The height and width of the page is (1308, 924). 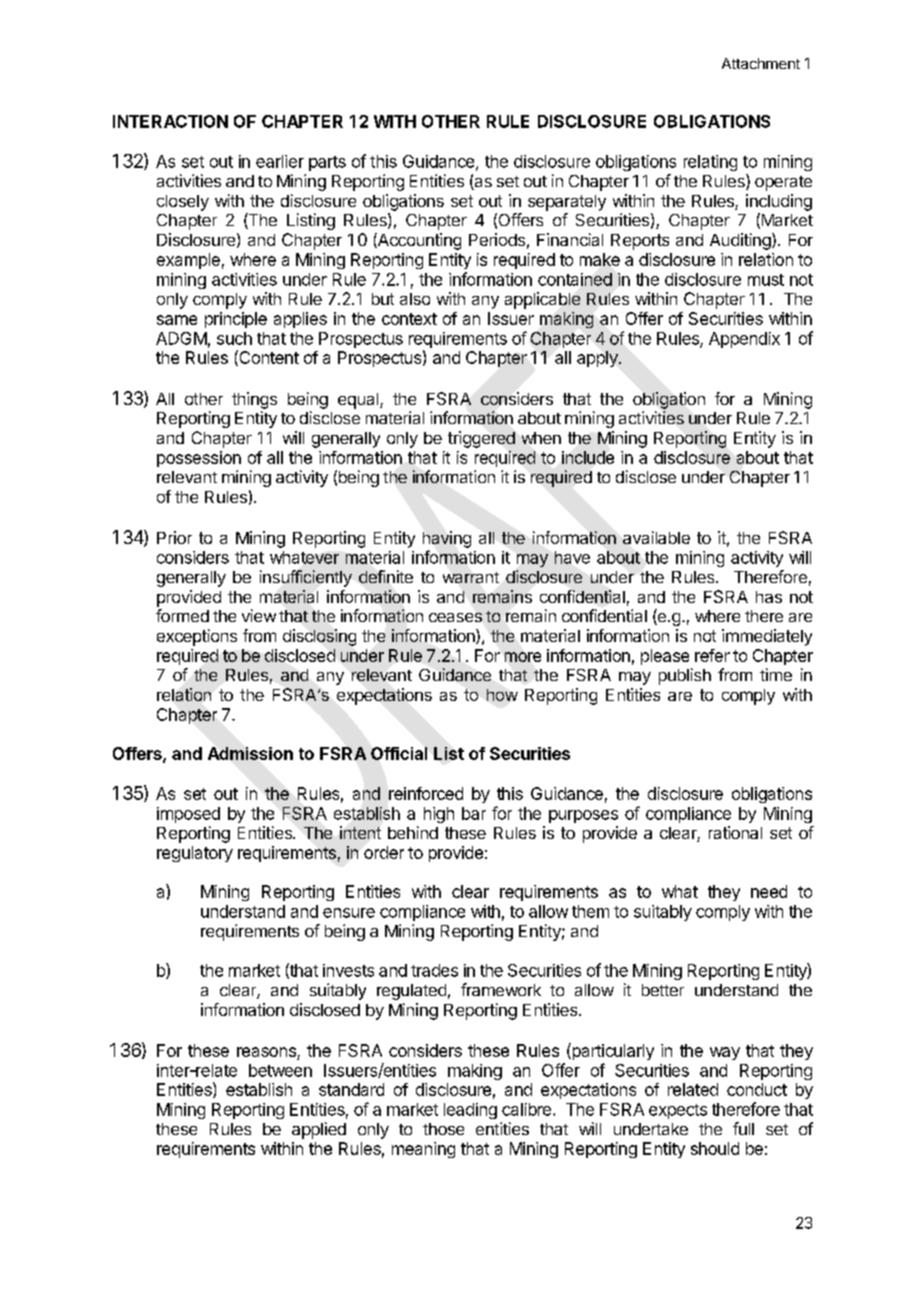 What do you see at coordinates (735, 832) in the page?
I see `rational` at bounding box center [735, 832].
